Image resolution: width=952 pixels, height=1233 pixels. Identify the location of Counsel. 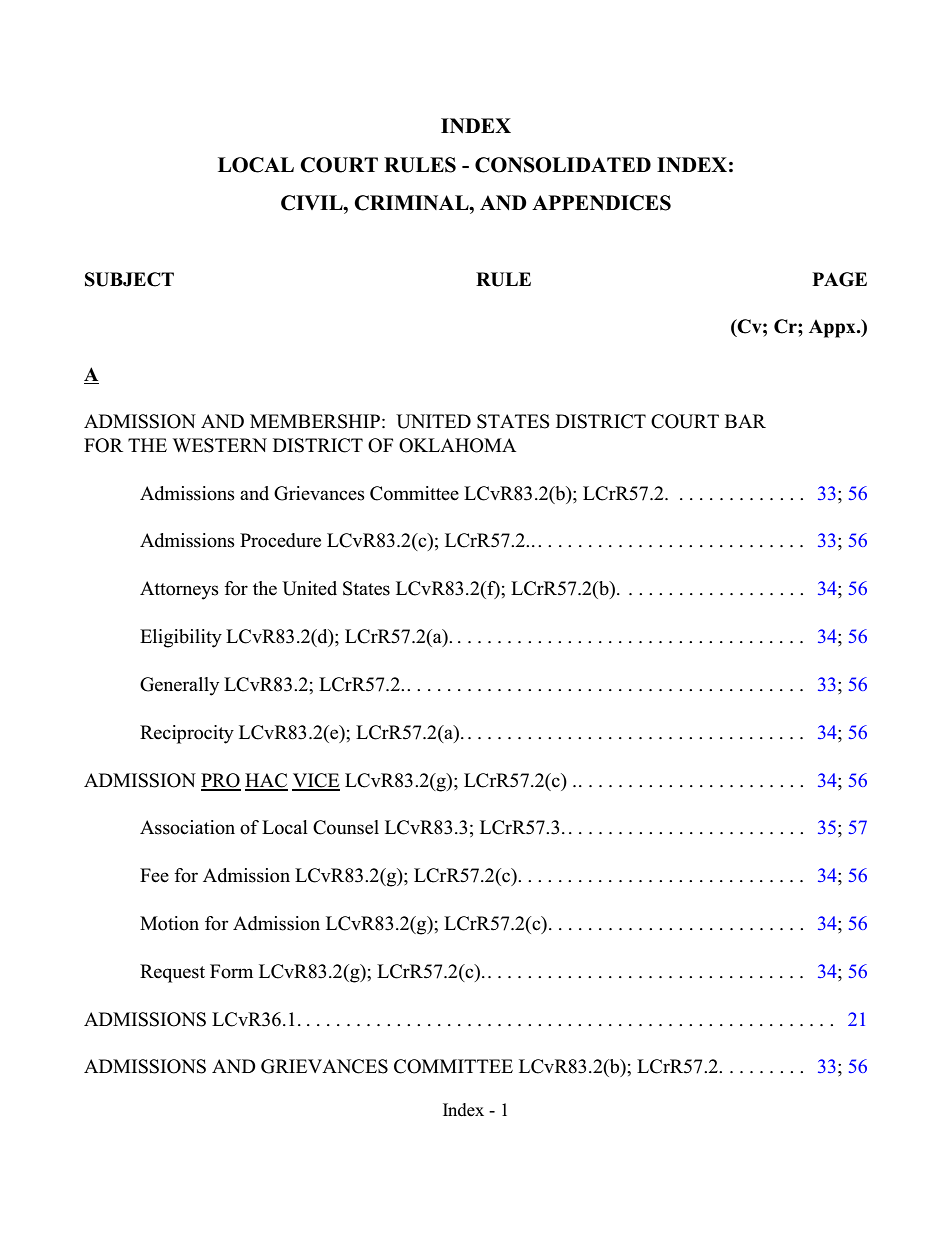
(346, 827).
